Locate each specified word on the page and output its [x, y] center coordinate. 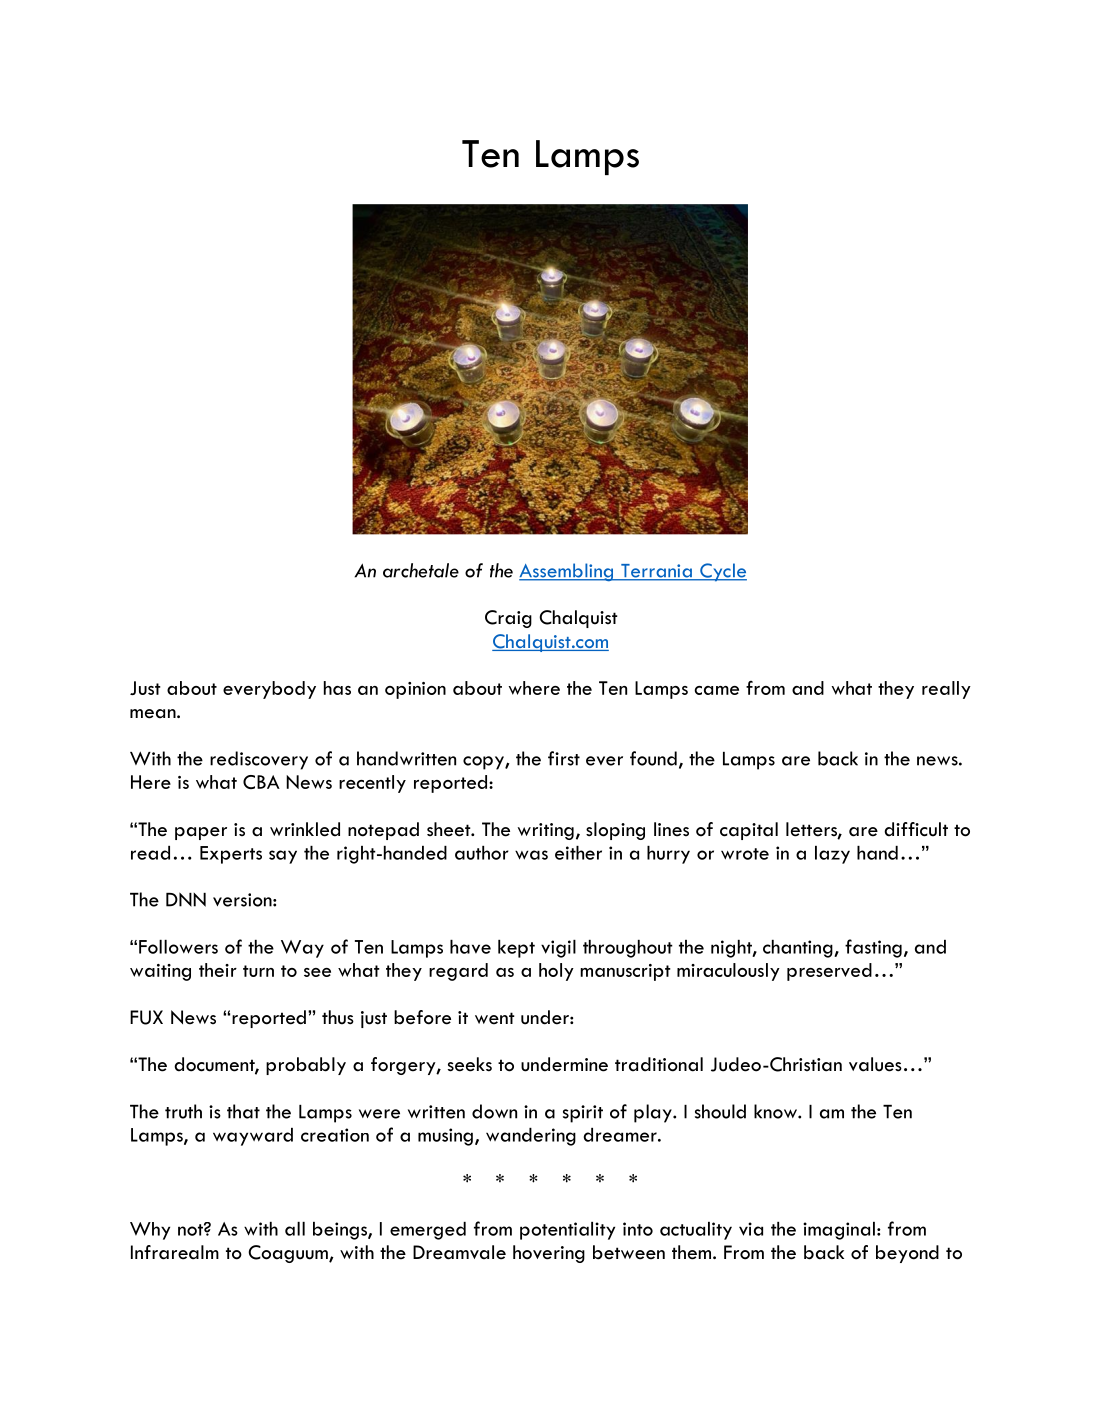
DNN [186, 899]
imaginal [839, 1231]
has [337, 688]
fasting [873, 948]
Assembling [567, 572]
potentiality [567, 1231]
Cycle [722, 572]
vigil [558, 949]
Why [150, 1231]
